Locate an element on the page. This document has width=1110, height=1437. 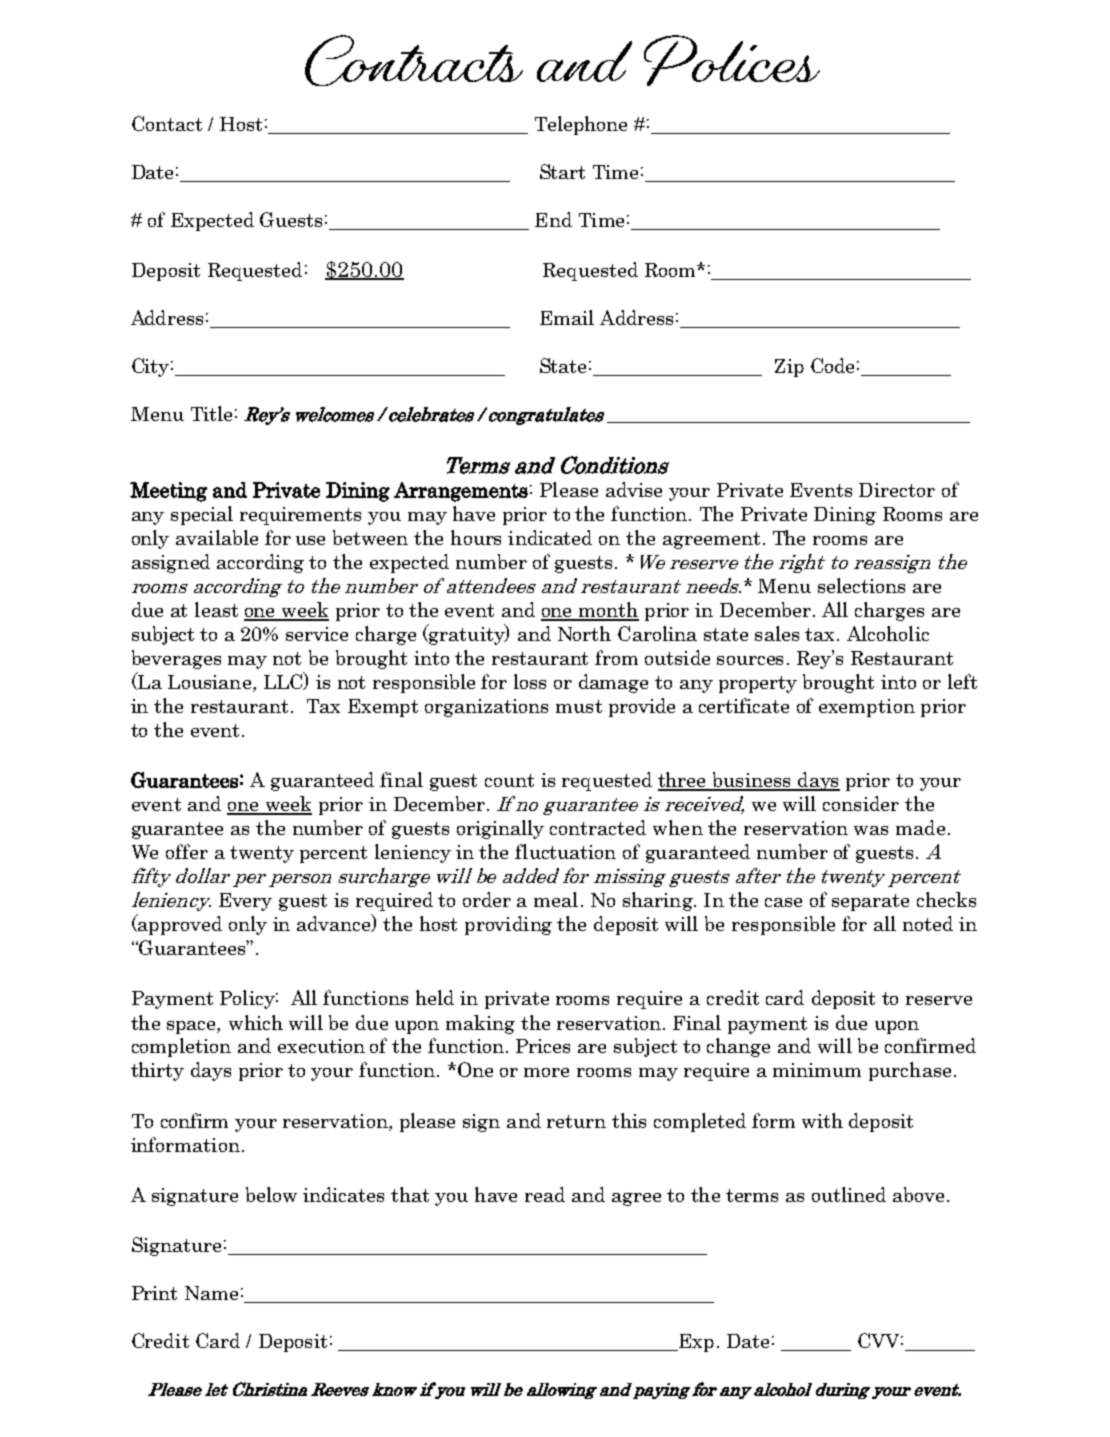
below is located at coordinates (271, 1194).
